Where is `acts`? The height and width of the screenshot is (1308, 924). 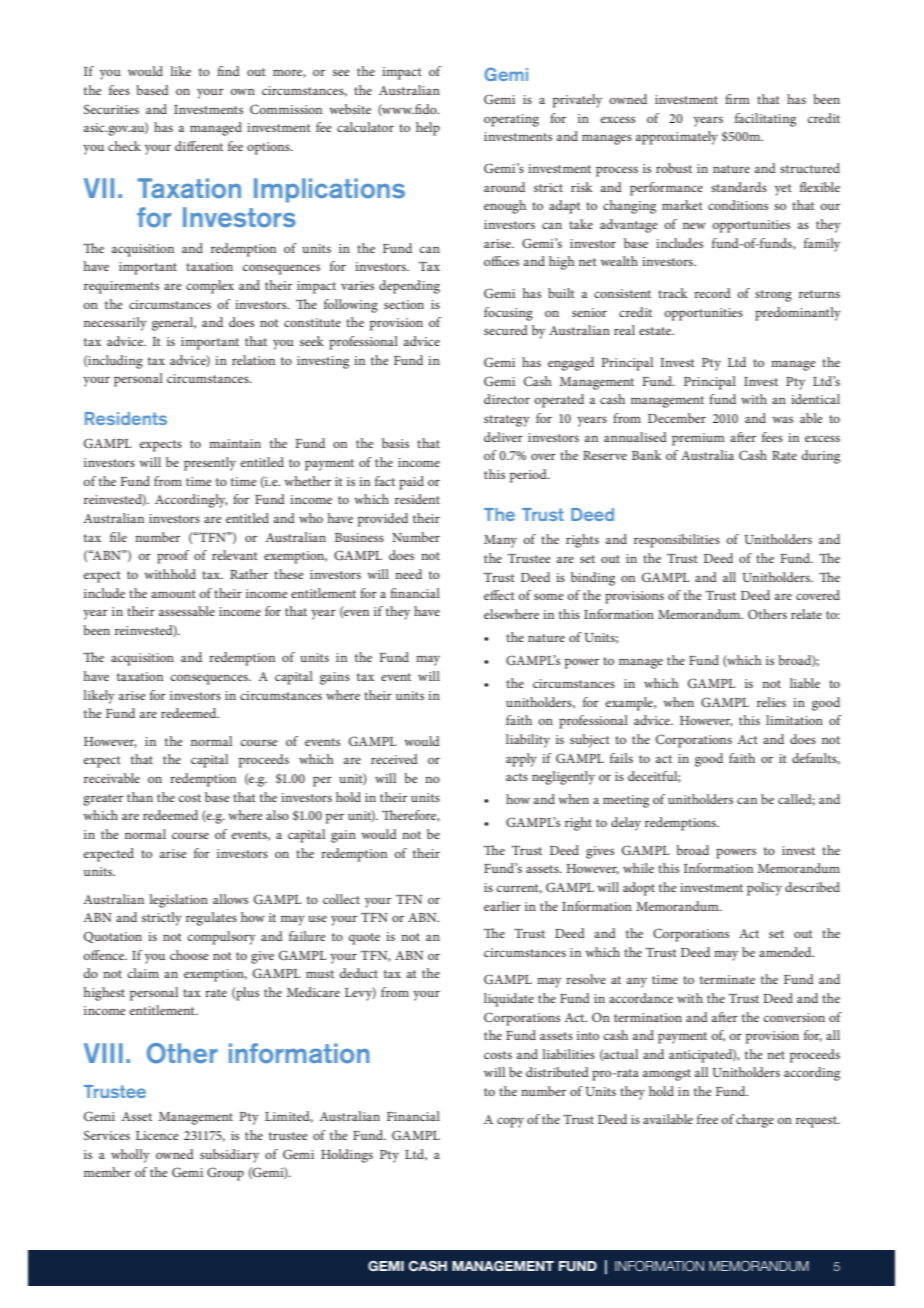
acts is located at coordinates (517, 777).
